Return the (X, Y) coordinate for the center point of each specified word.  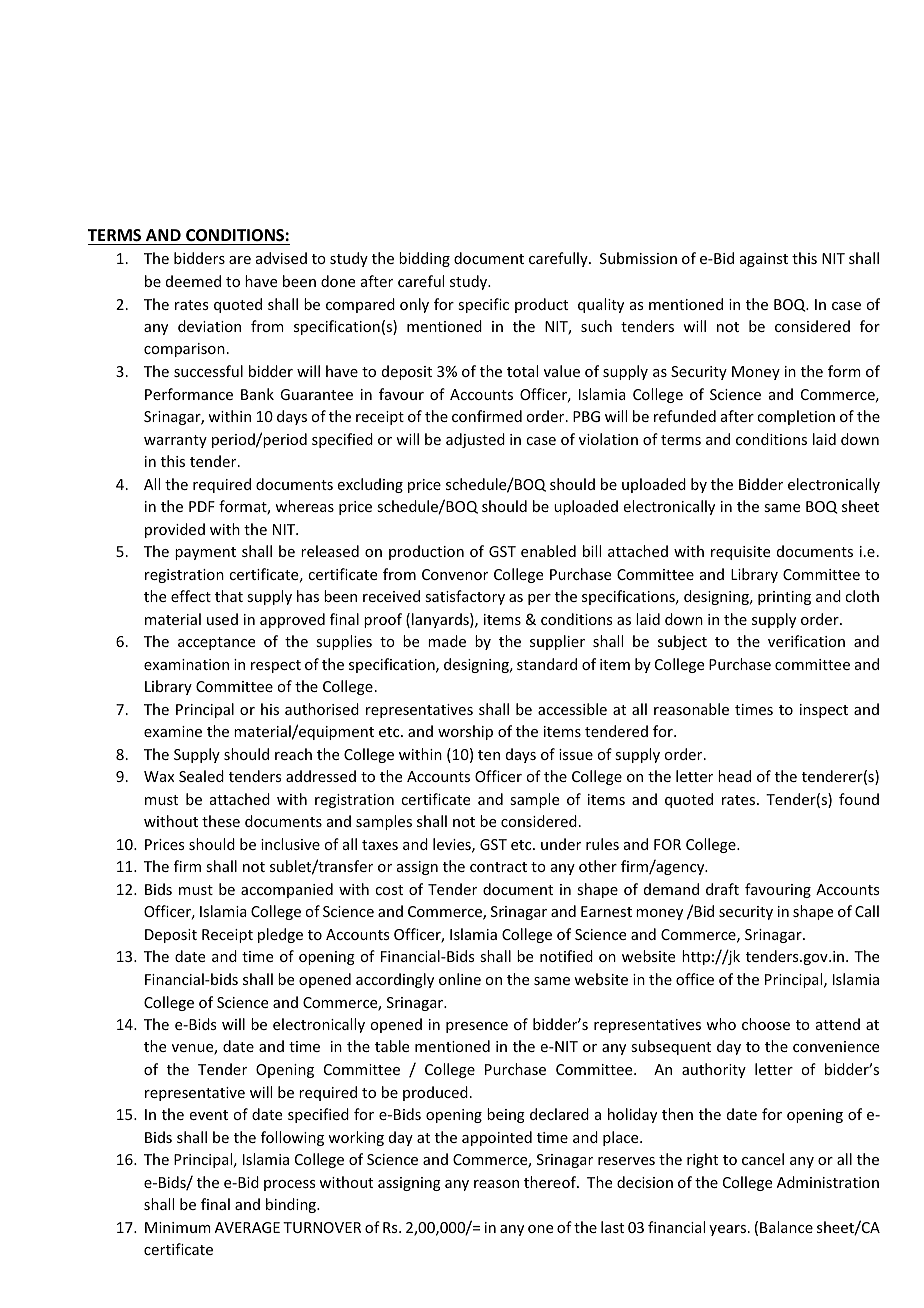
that (229, 596)
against (764, 260)
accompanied (287, 890)
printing (784, 598)
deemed (193, 281)
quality (601, 305)
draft (722, 889)
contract (498, 867)
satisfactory (465, 597)
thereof (551, 1182)
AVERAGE (247, 1227)
